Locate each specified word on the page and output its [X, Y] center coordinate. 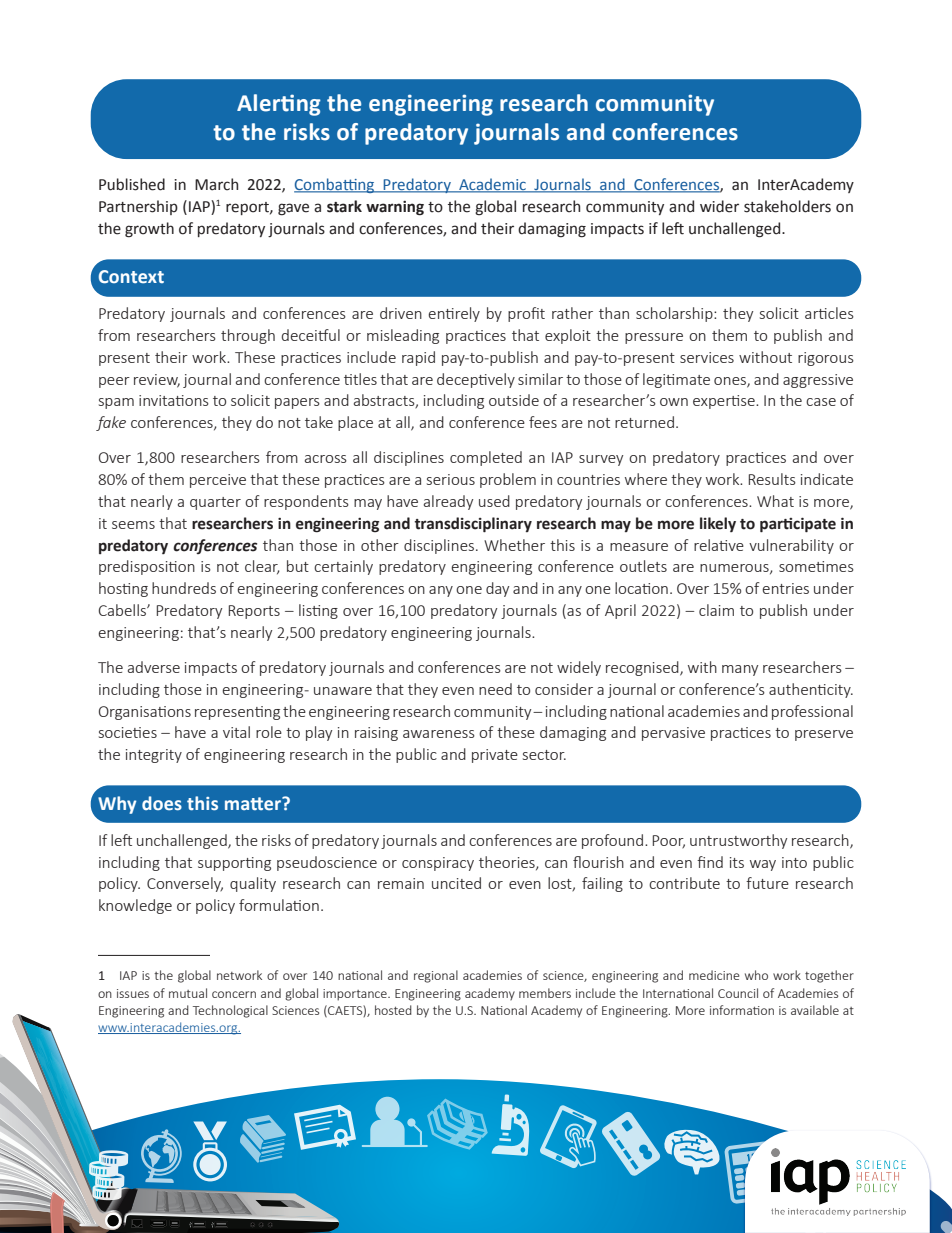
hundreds [184, 588]
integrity [154, 756]
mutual [188, 993]
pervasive [673, 734]
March [216, 184]
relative [719, 545]
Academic [492, 185]
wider [719, 206]
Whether [514, 545]
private [495, 756]
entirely [454, 314]
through [248, 336]
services [707, 357]
